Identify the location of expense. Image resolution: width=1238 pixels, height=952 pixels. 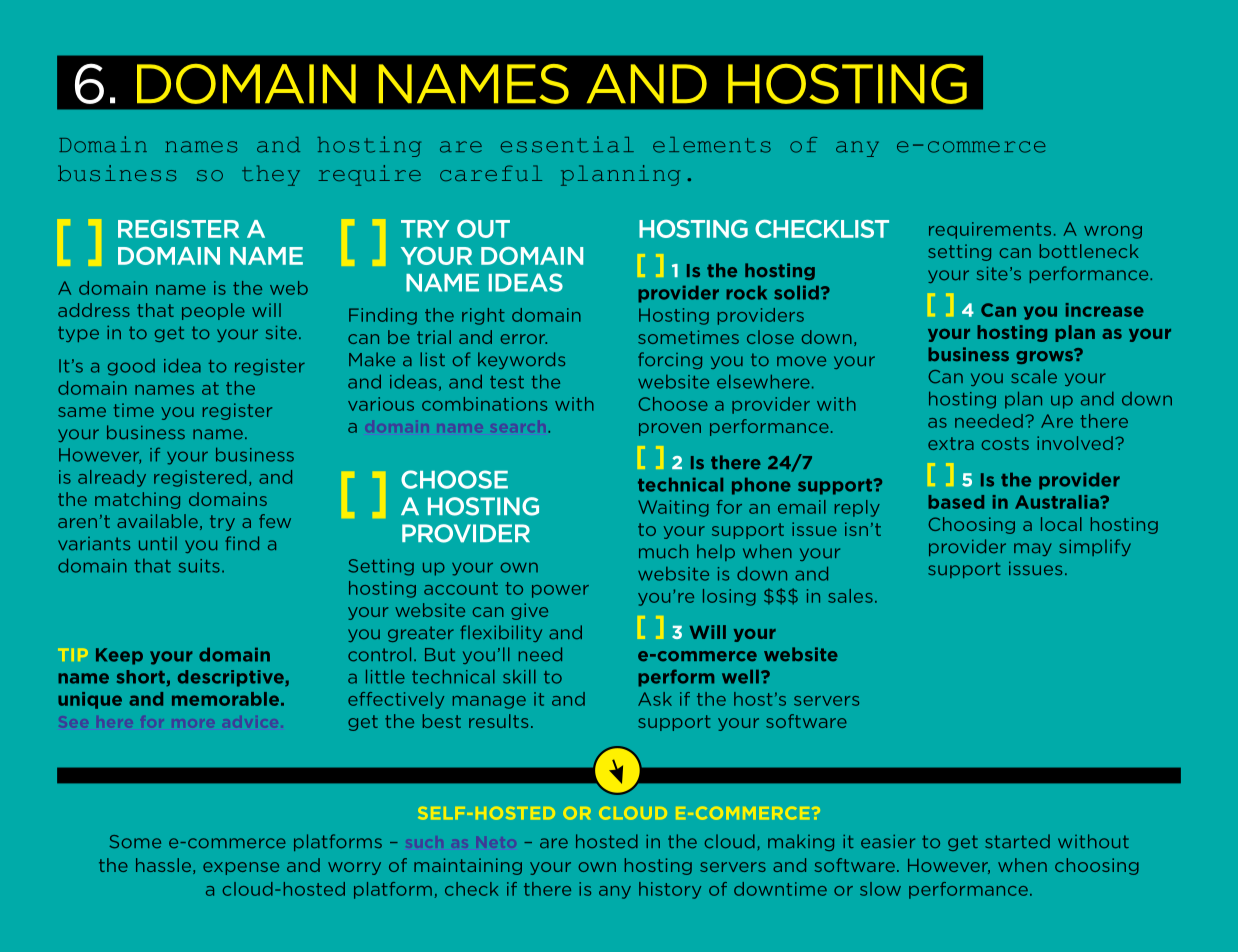
(241, 868).
